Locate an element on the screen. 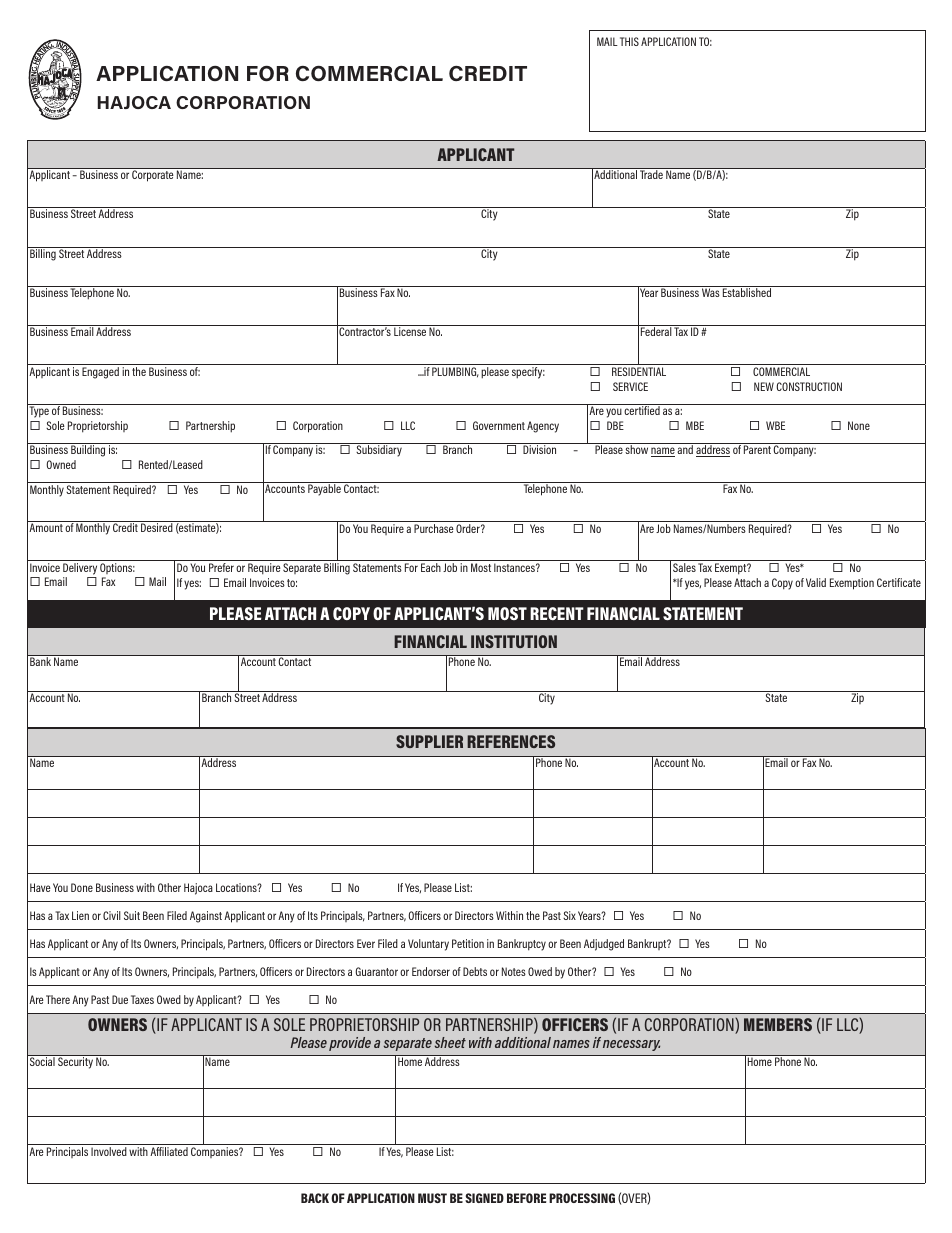 This screenshot has height=1233, width=952. MEMBERS is located at coordinates (778, 1024).
